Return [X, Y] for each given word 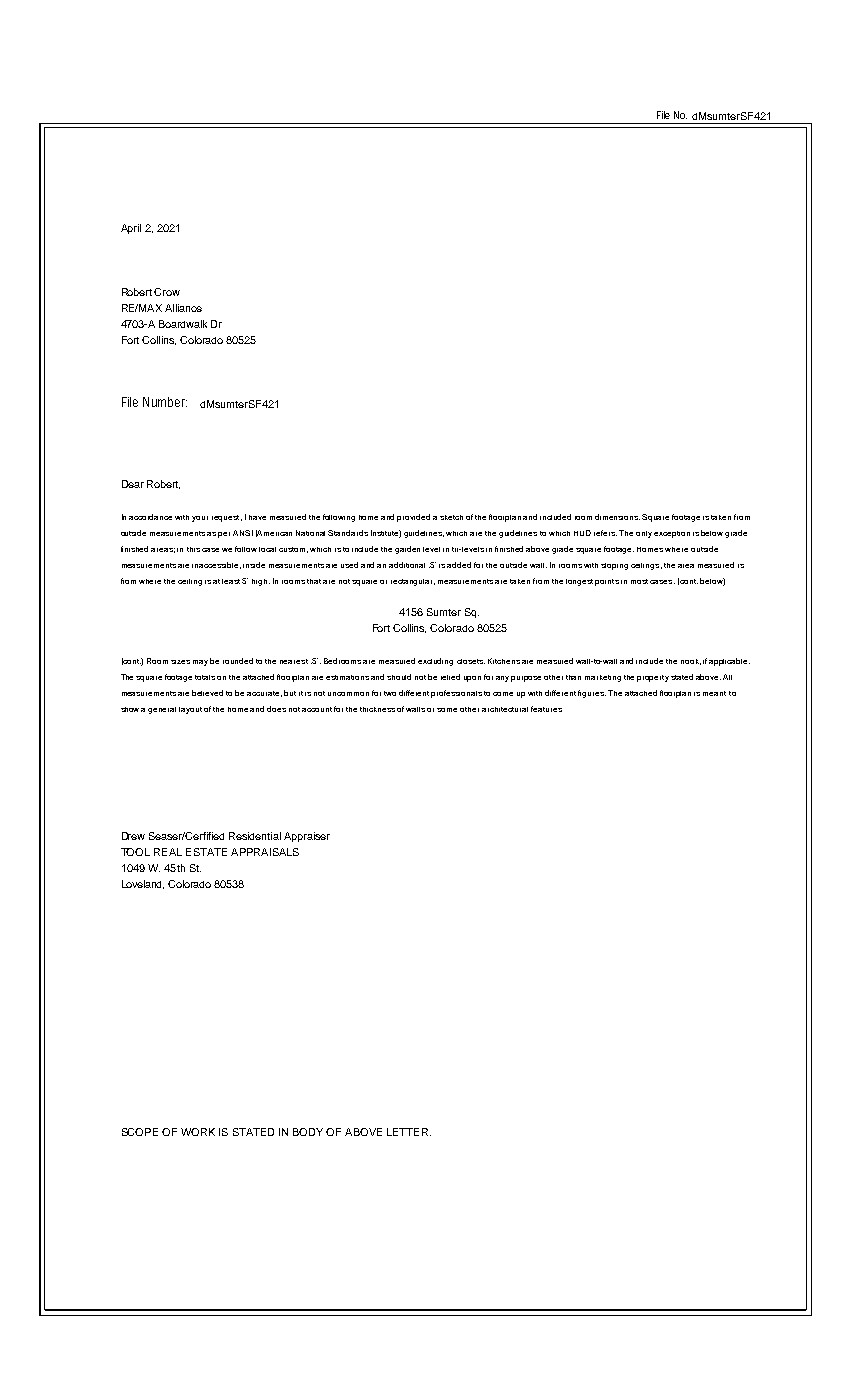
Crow [167, 292]
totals [205, 677]
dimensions [617, 517]
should [399, 677]
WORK [198, 1132]
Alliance [183, 308]
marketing [603, 678]
